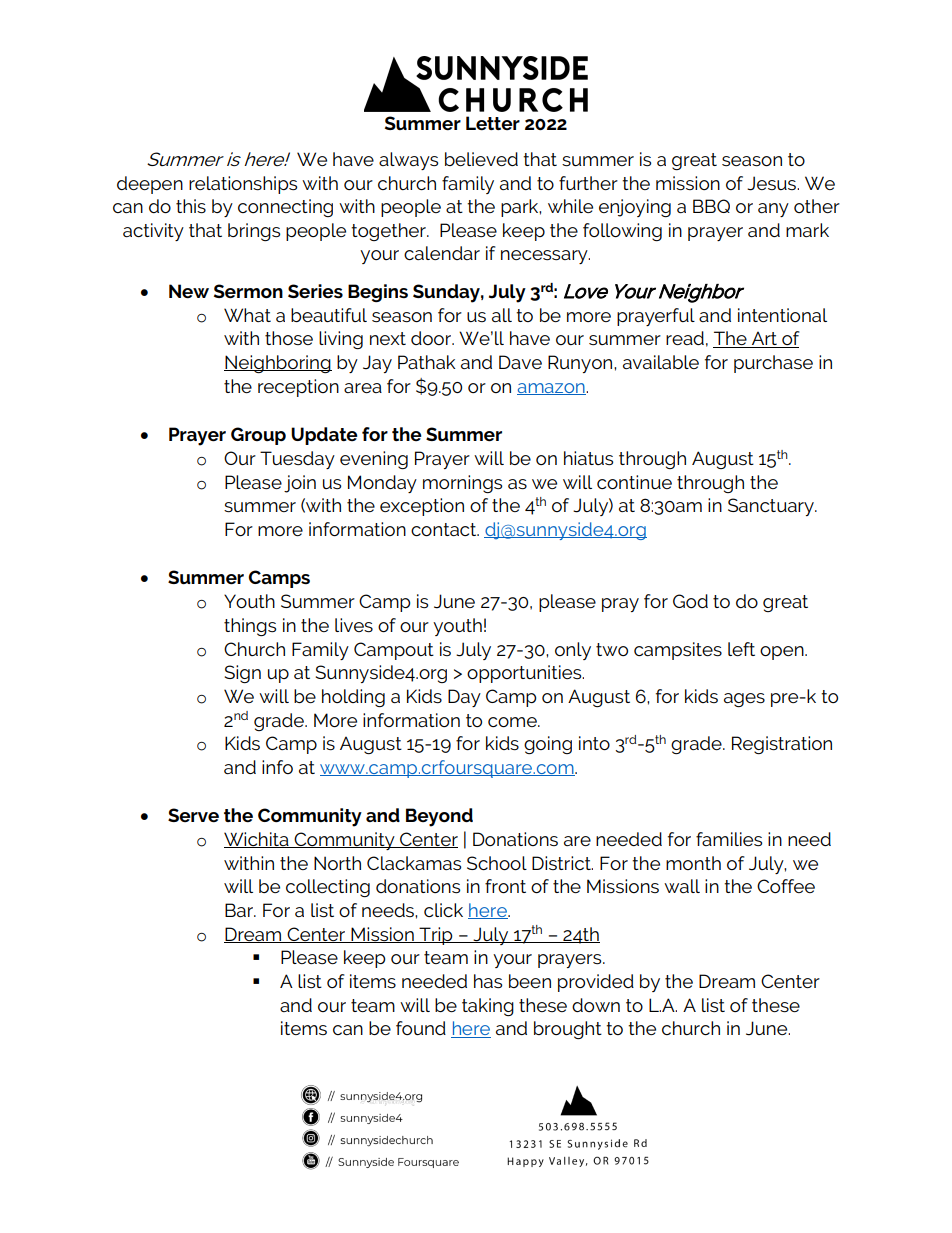  Describe the element at coordinates (240, 910) in the image. I see `Bar` at that location.
